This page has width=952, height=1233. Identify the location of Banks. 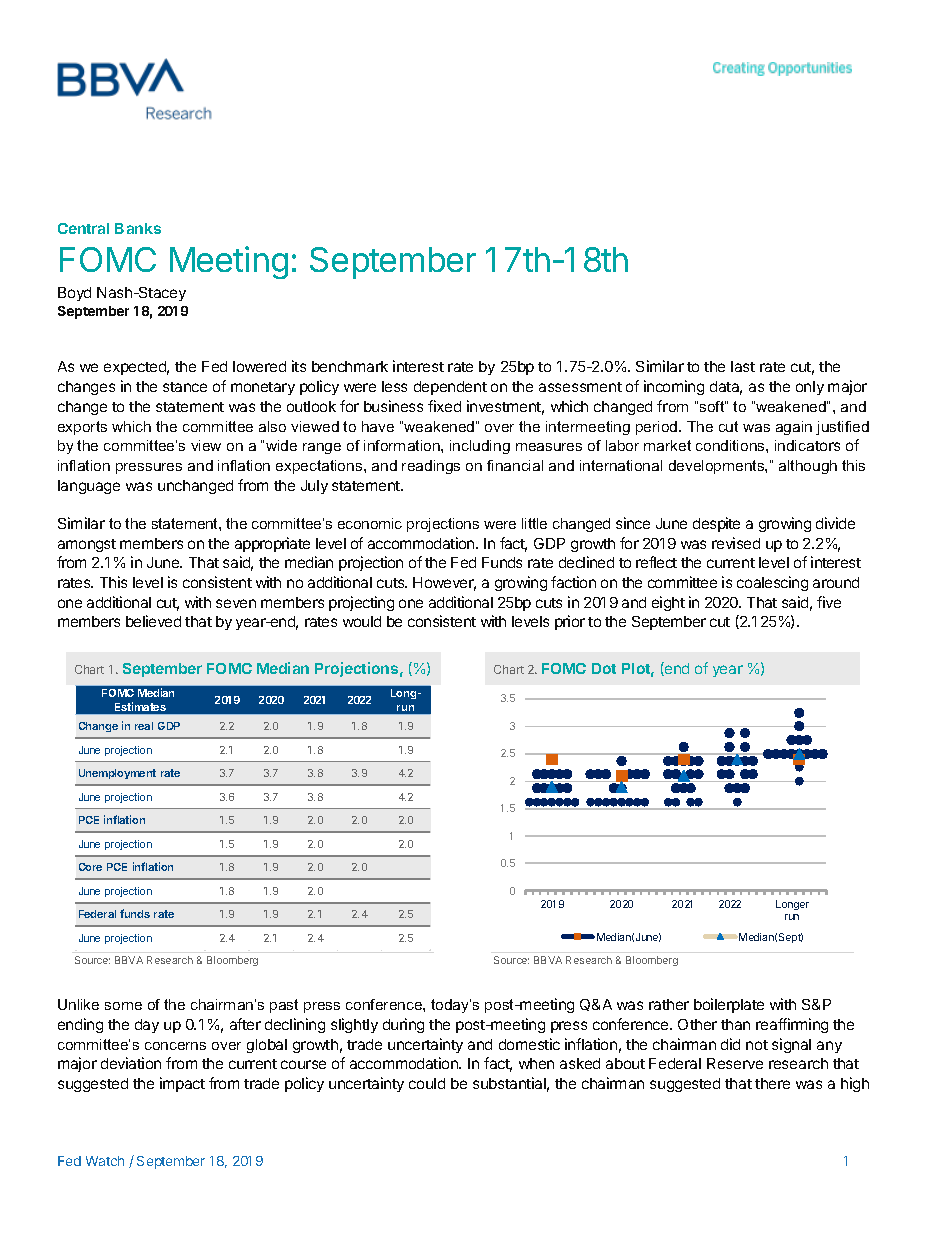
(138, 228).
